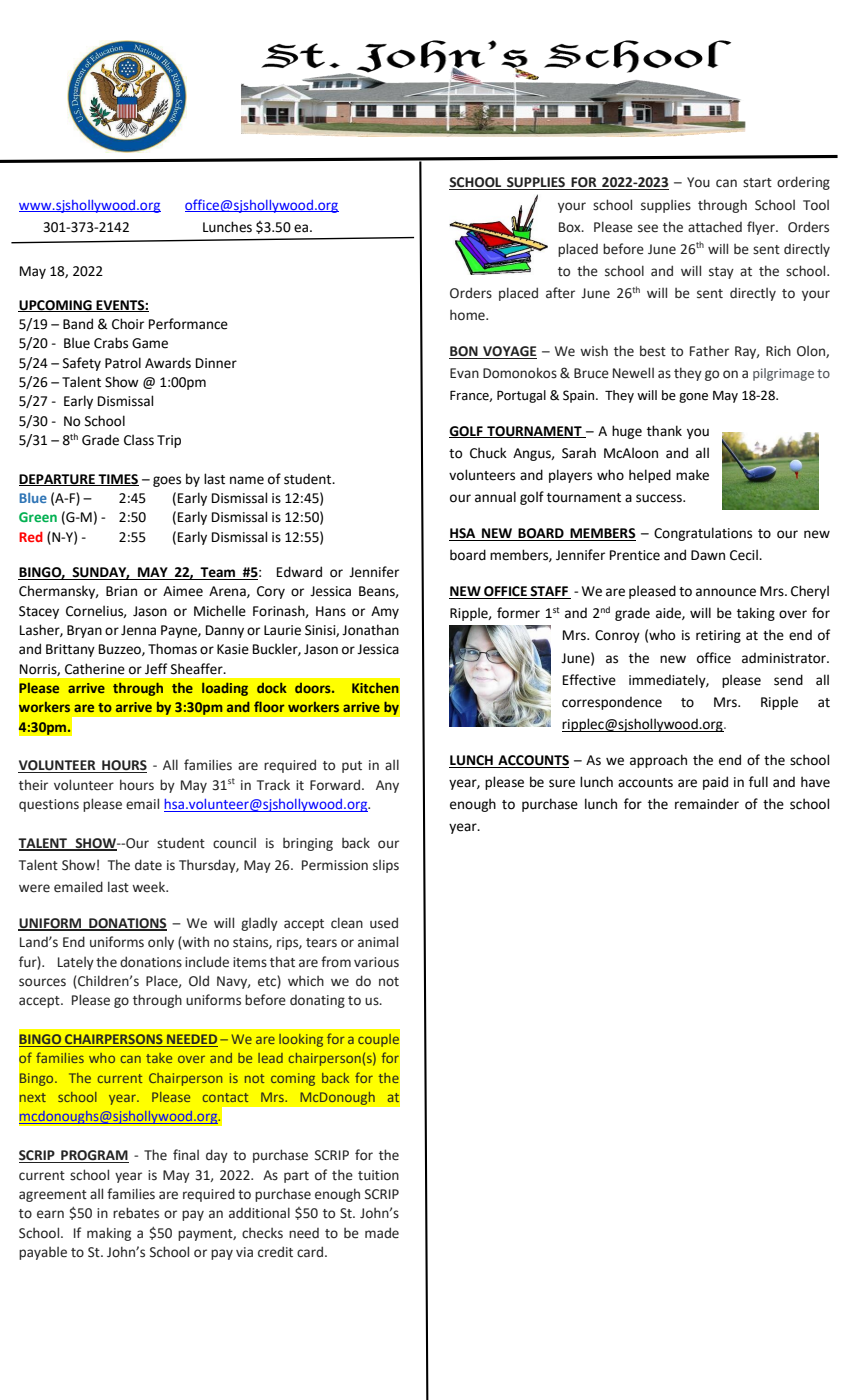  Describe the element at coordinates (715, 227) in the document. I see `attached` at that location.
